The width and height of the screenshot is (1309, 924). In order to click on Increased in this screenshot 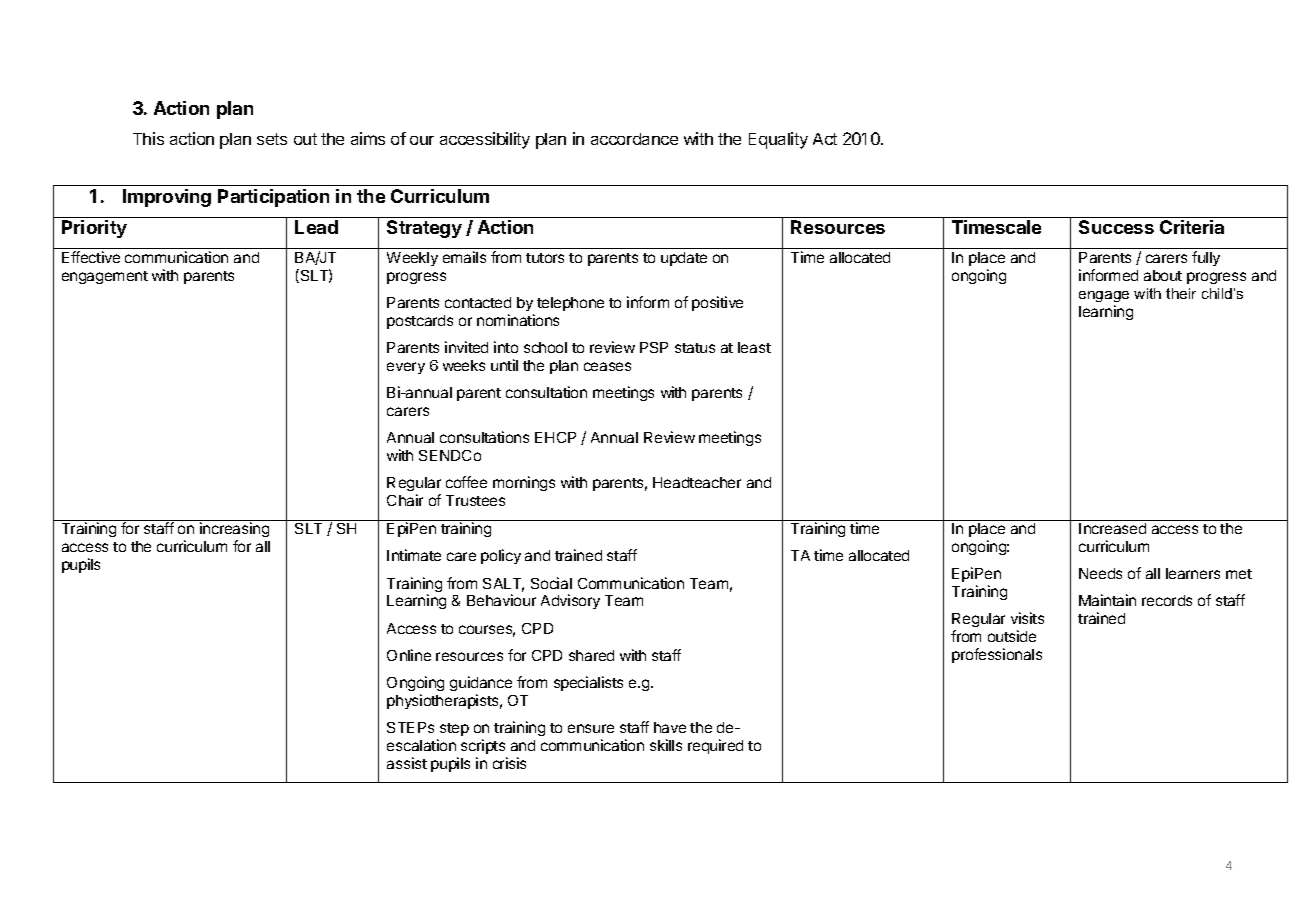, I will do `click(1112, 528)`.
